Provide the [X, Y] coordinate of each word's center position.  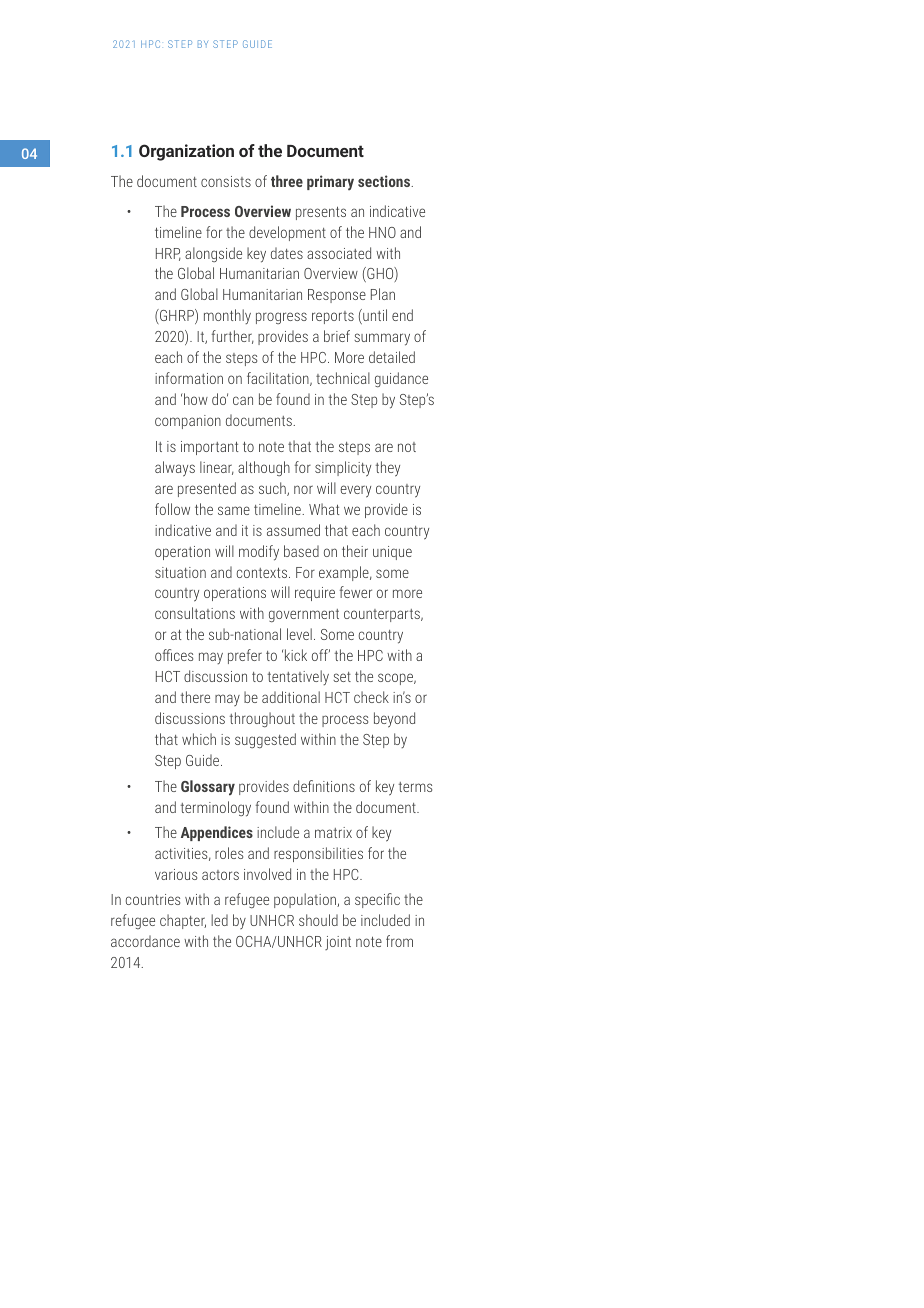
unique [392, 553]
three [287, 181]
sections [385, 181]
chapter [183, 921]
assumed [293, 530]
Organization [186, 152]
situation [180, 572]
